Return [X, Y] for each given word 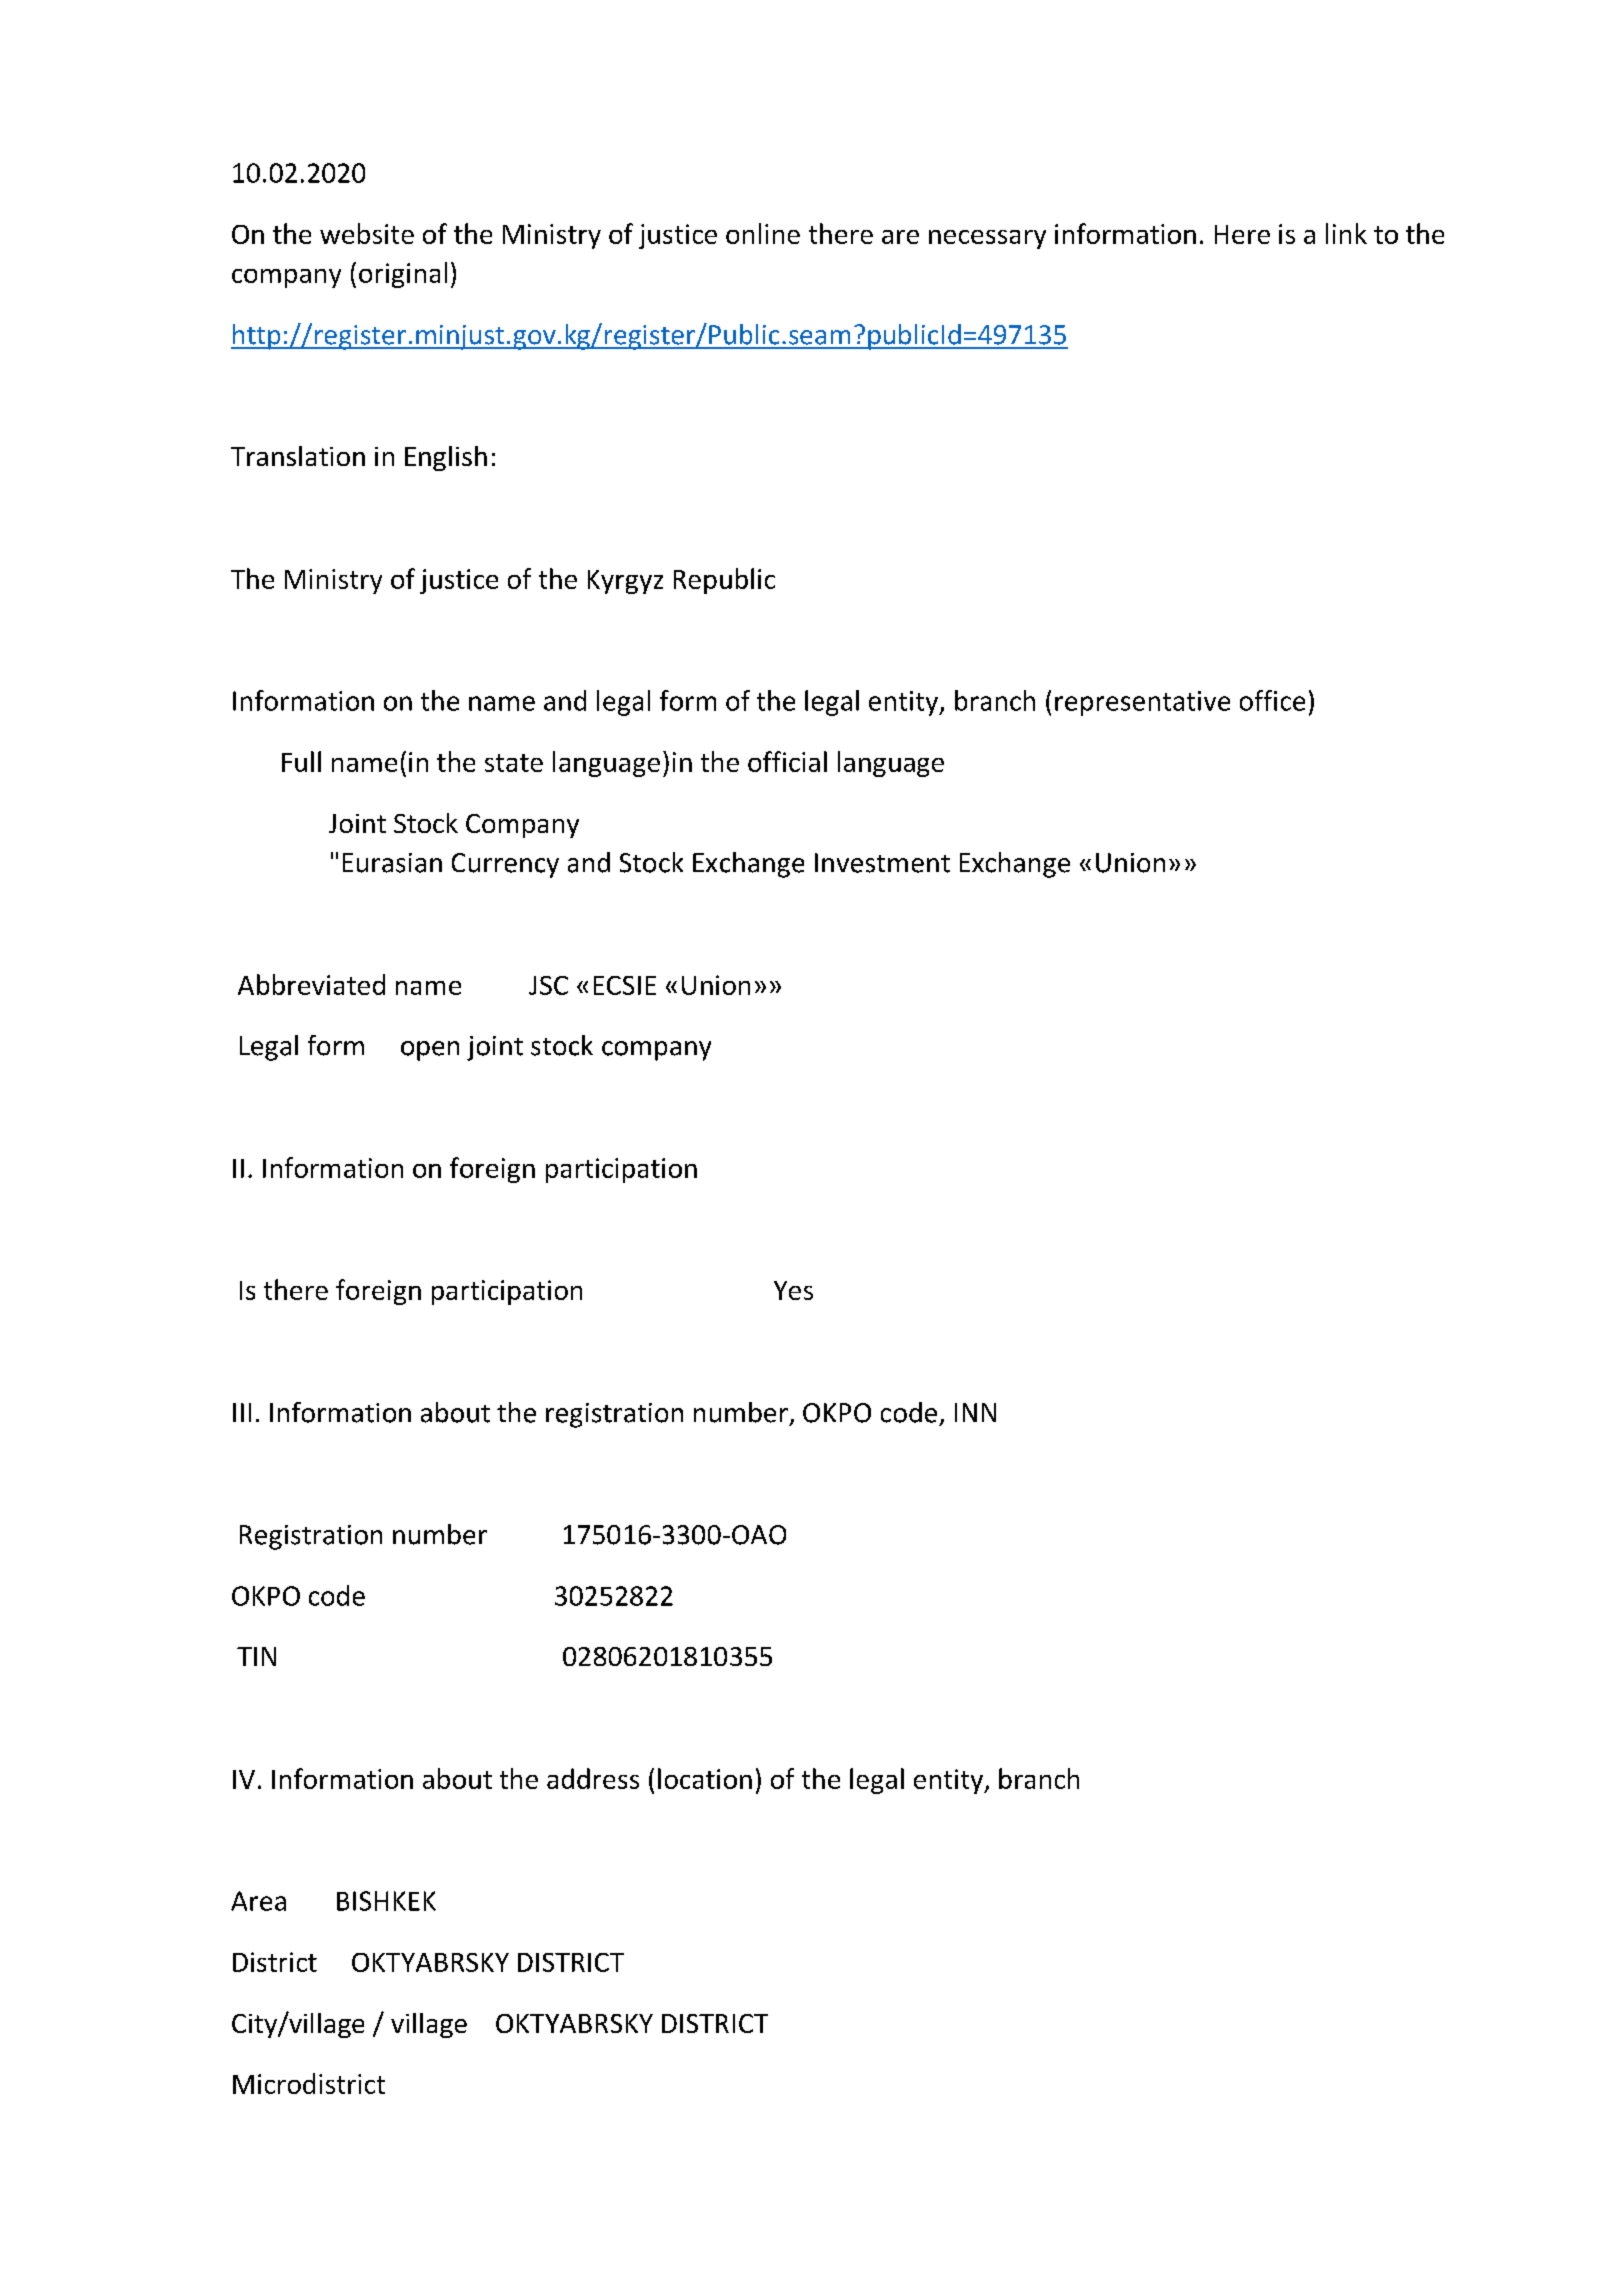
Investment [882, 863]
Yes [793, 1290]
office [1272, 700]
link [1346, 233]
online [763, 233]
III [242, 1412]
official [787, 761]
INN [975, 1412]
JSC [548, 985]
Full [301, 761]
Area [258, 1901]
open [430, 1051]
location [705, 1778]
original [403, 275]
